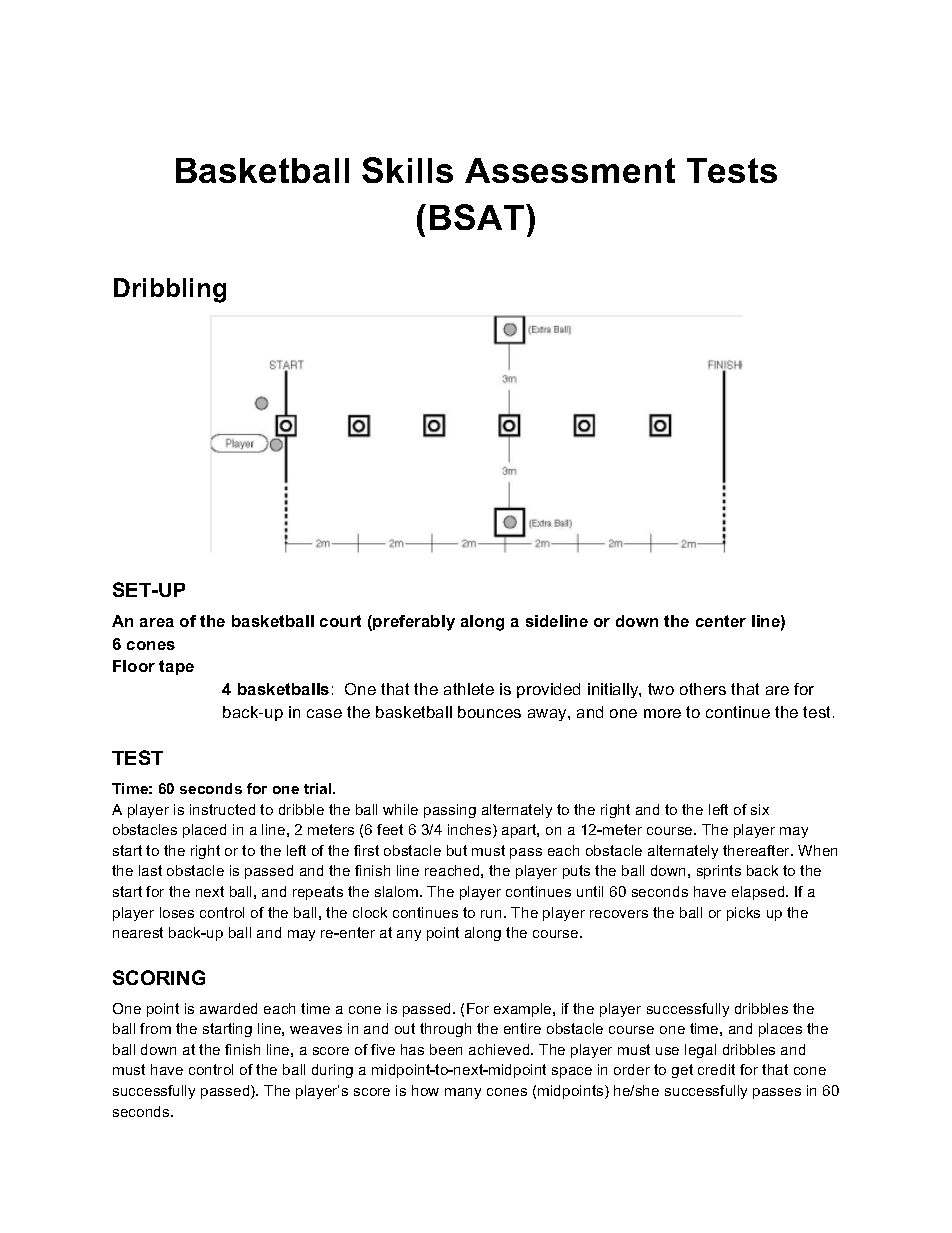 Image resolution: width=952 pixels, height=1233 pixels. I want to click on preferably, so click(414, 623).
